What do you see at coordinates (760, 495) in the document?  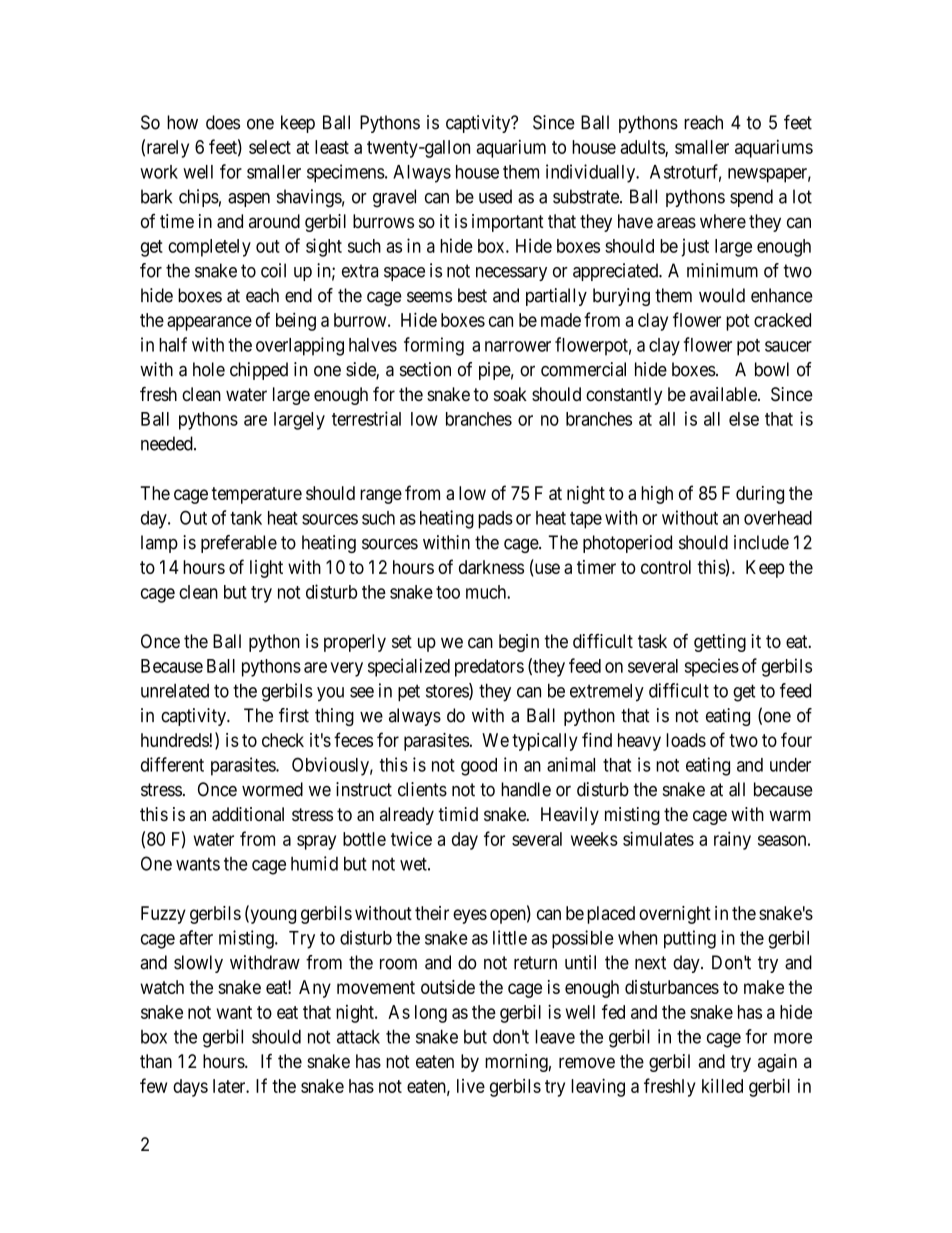 I see `during` at bounding box center [760, 495].
